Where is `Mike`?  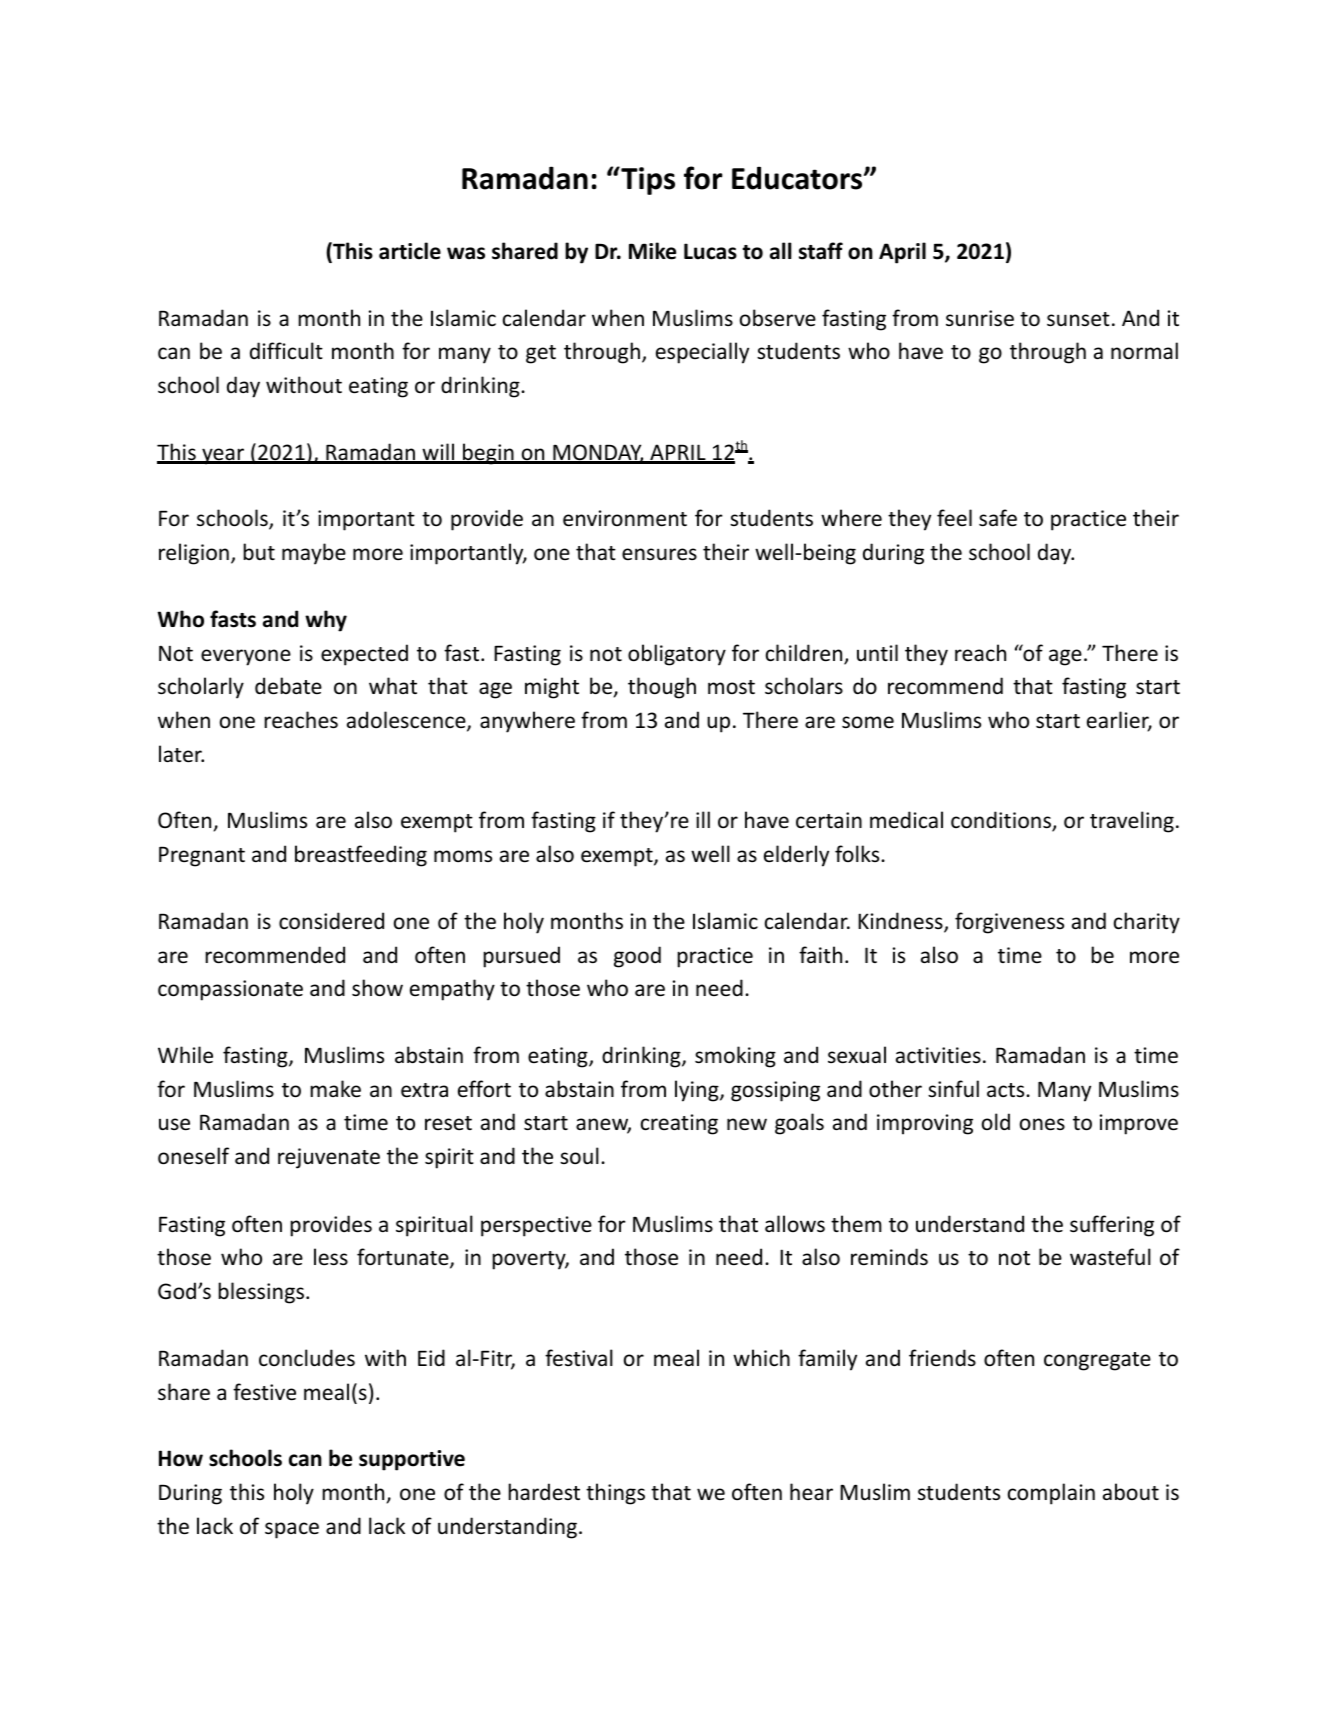
Mike is located at coordinates (652, 251).
